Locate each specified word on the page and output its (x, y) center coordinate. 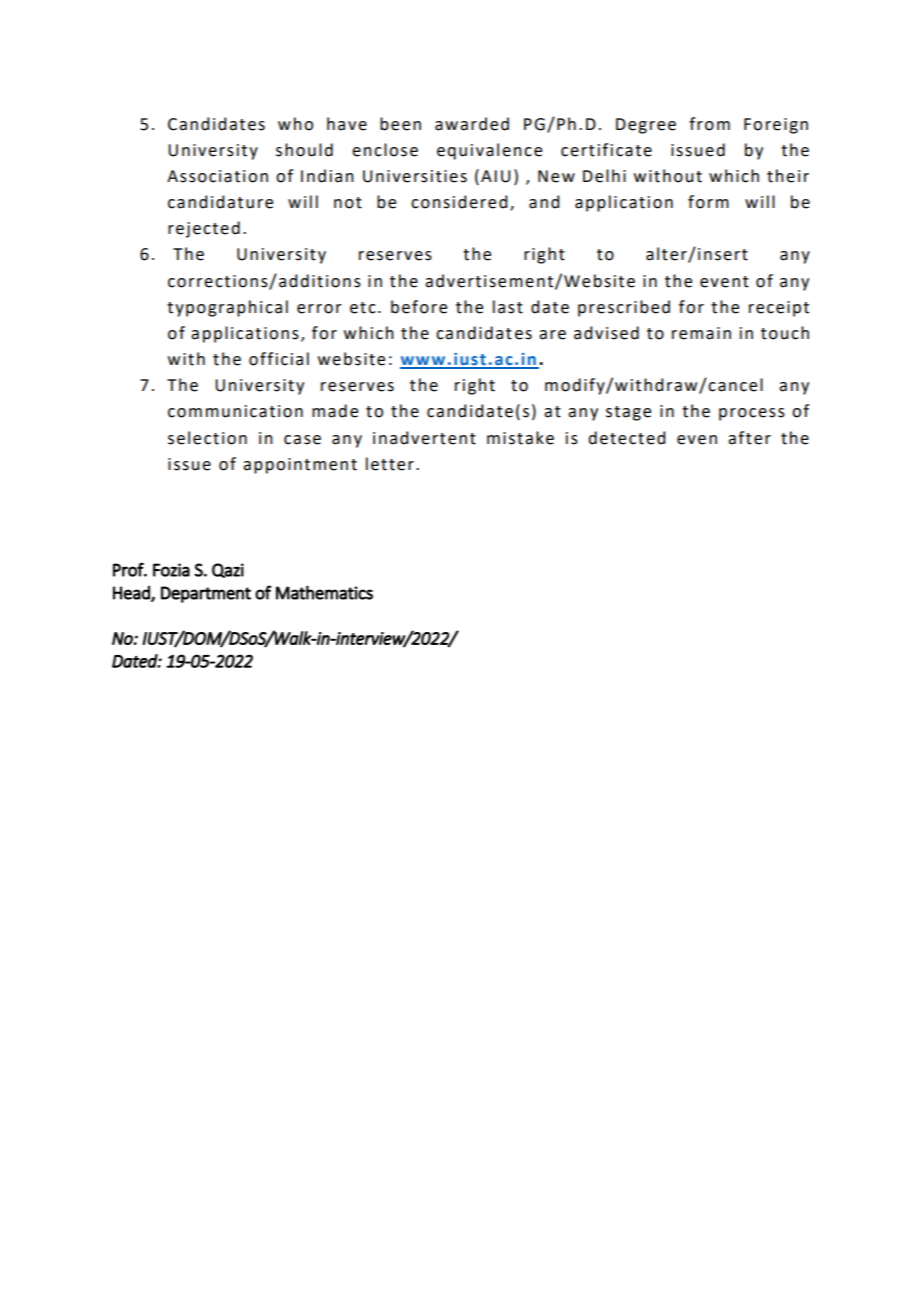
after (749, 438)
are (552, 335)
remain (701, 333)
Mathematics (324, 592)
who (295, 124)
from (709, 124)
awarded (472, 124)
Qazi (228, 570)
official (279, 359)
